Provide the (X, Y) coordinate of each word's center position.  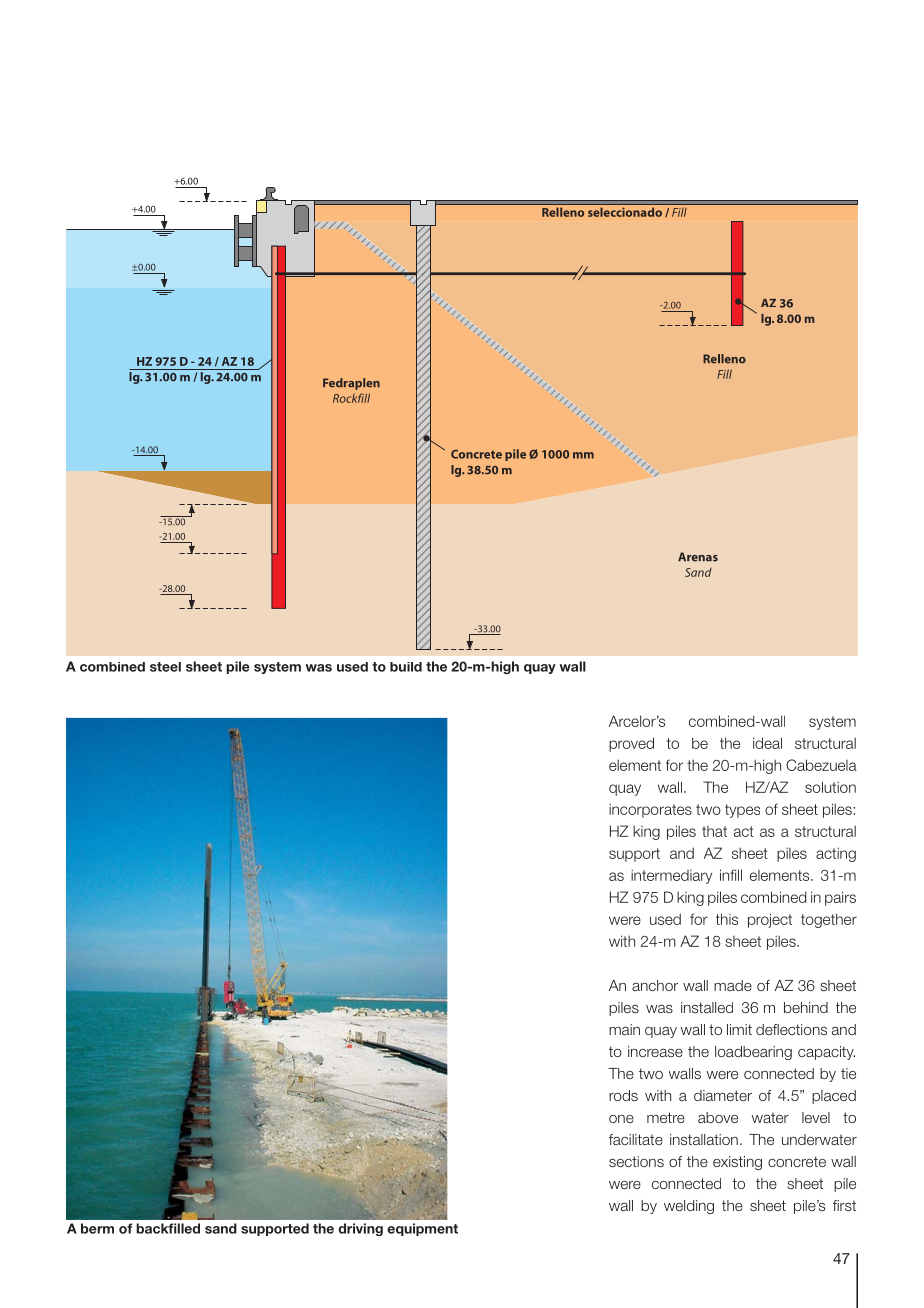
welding (689, 1207)
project (770, 920)
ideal (767, 743)
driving (360, 1229)
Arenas (698, 557)
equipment (422, 1229)
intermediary (671, 876)
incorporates (650, 810)
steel (165, 667)
